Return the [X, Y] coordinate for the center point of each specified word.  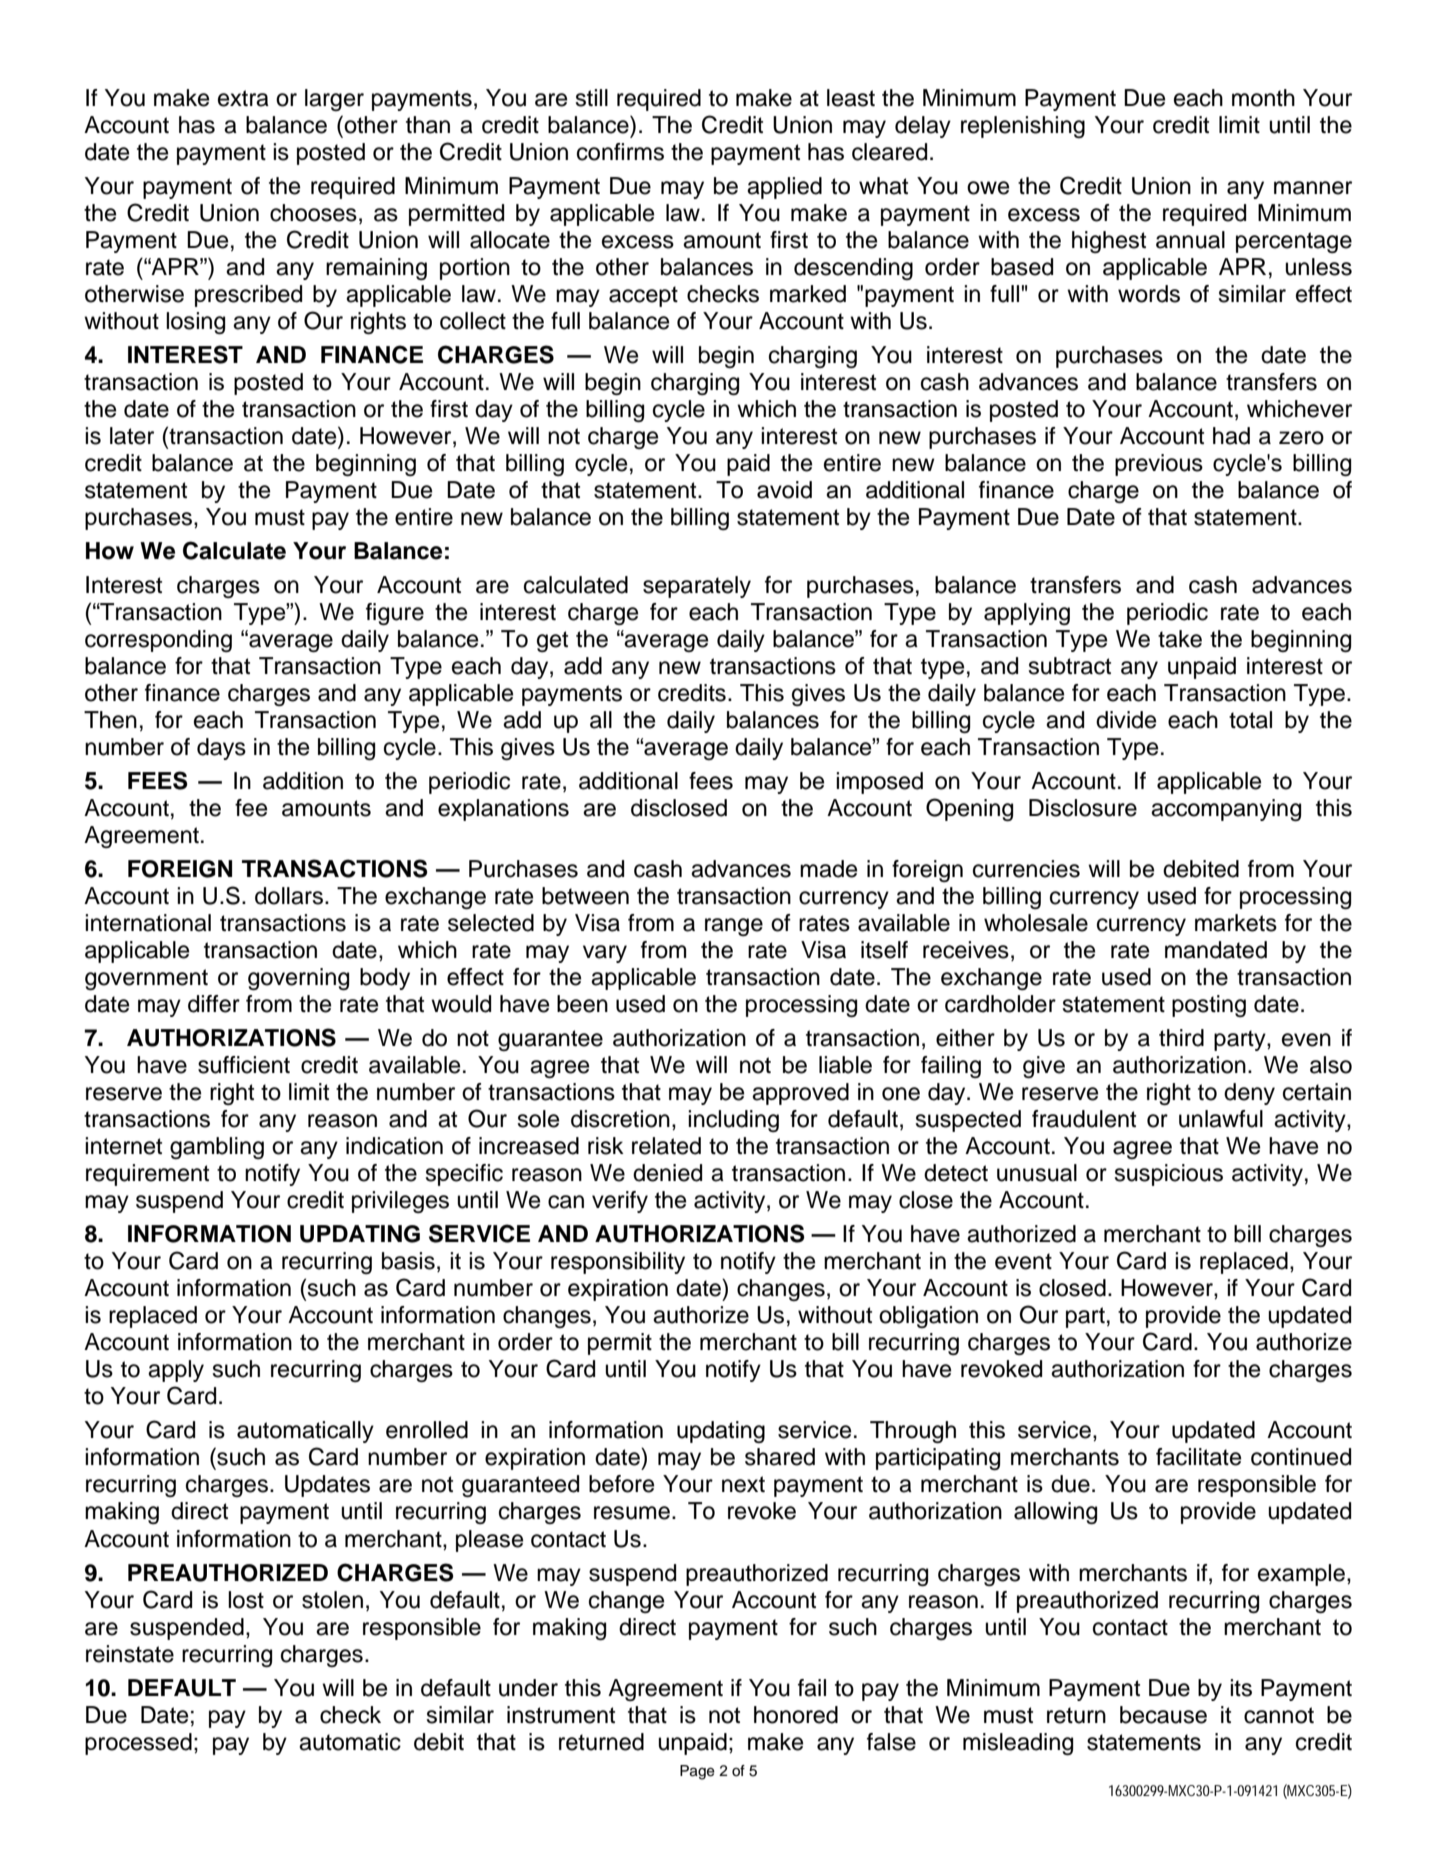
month [1263, 98]
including [733, 1121]
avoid [784, 490]
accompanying [1226, 810]
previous [1159, 465]
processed [138, 1744]
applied [784, 188]
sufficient [244, 1065]
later [132, 436]
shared [780, 1457]
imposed [879, 783]
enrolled [427, 1430]
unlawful [1221, 1119]
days [221, 749]
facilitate [1198, 1457]
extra [243, 98]
